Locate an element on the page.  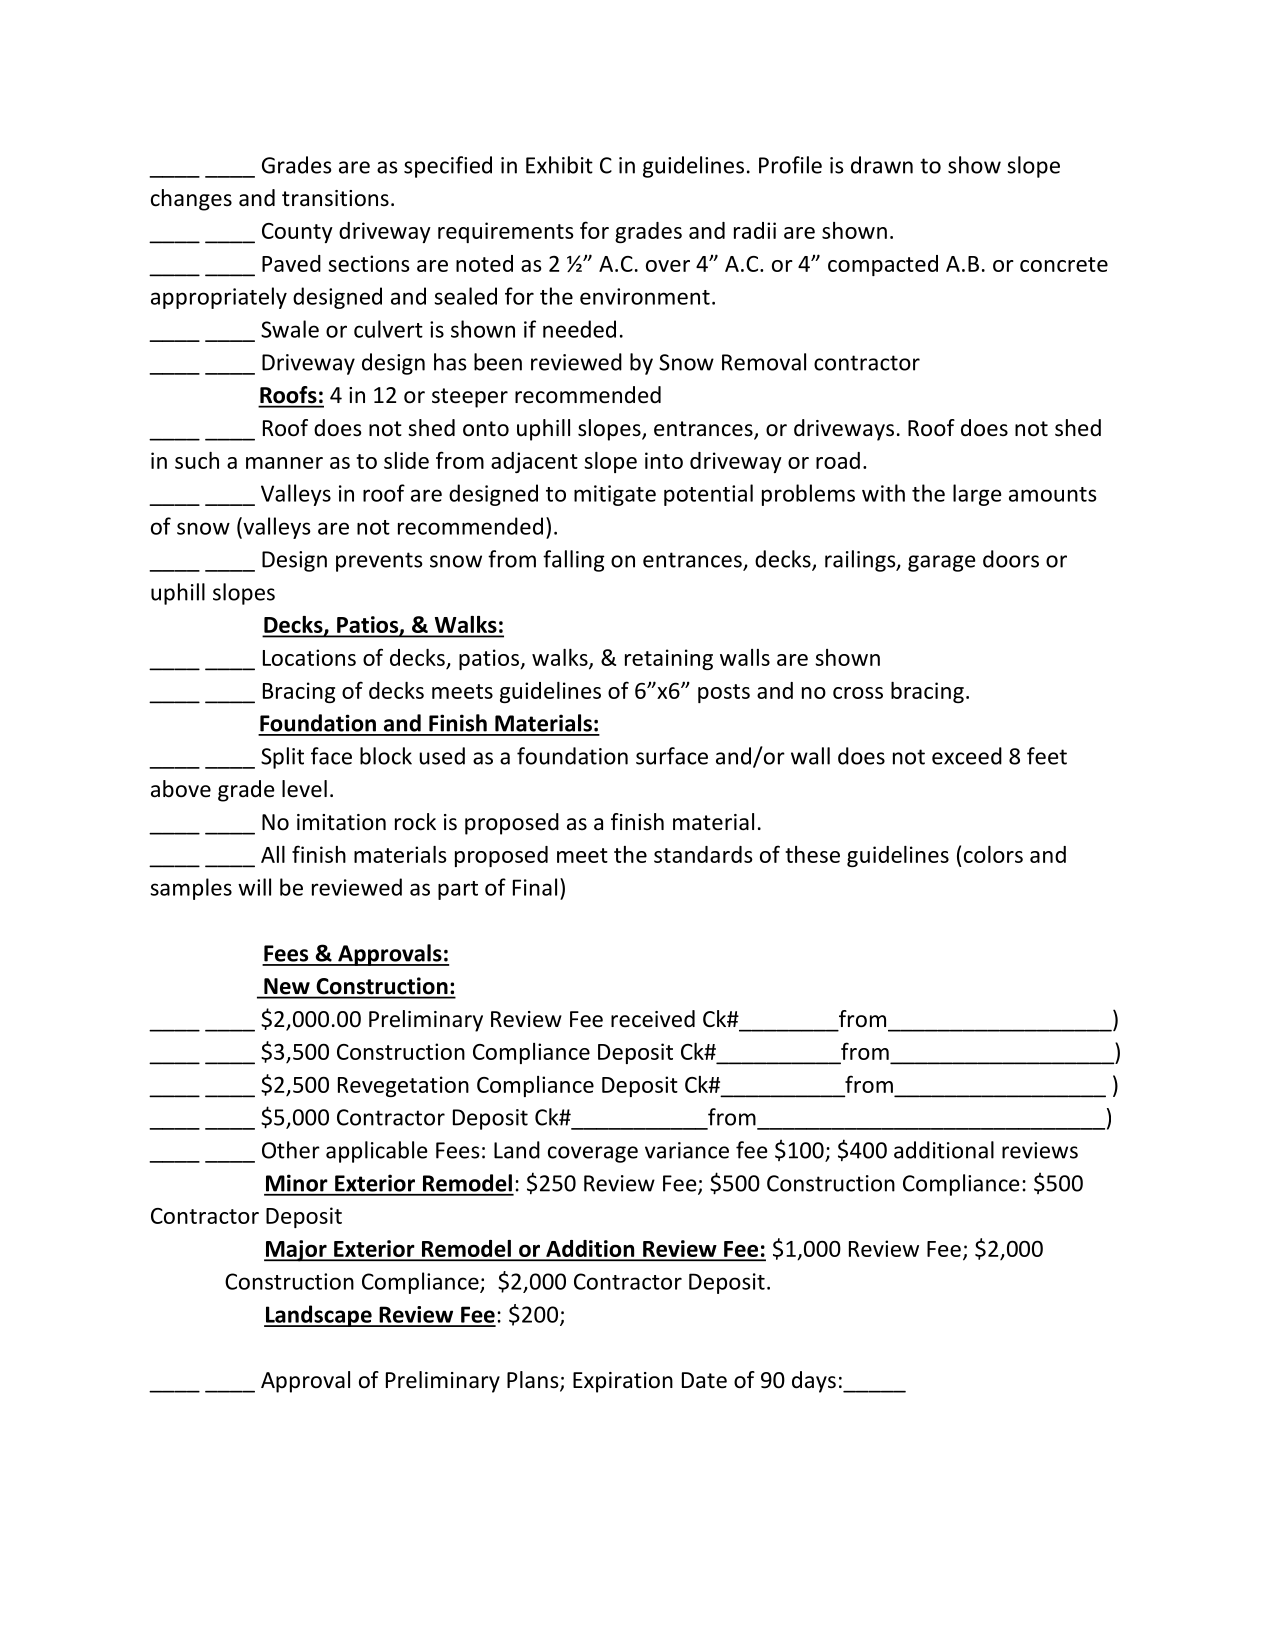
colors is located at coordinates (993, 854).
